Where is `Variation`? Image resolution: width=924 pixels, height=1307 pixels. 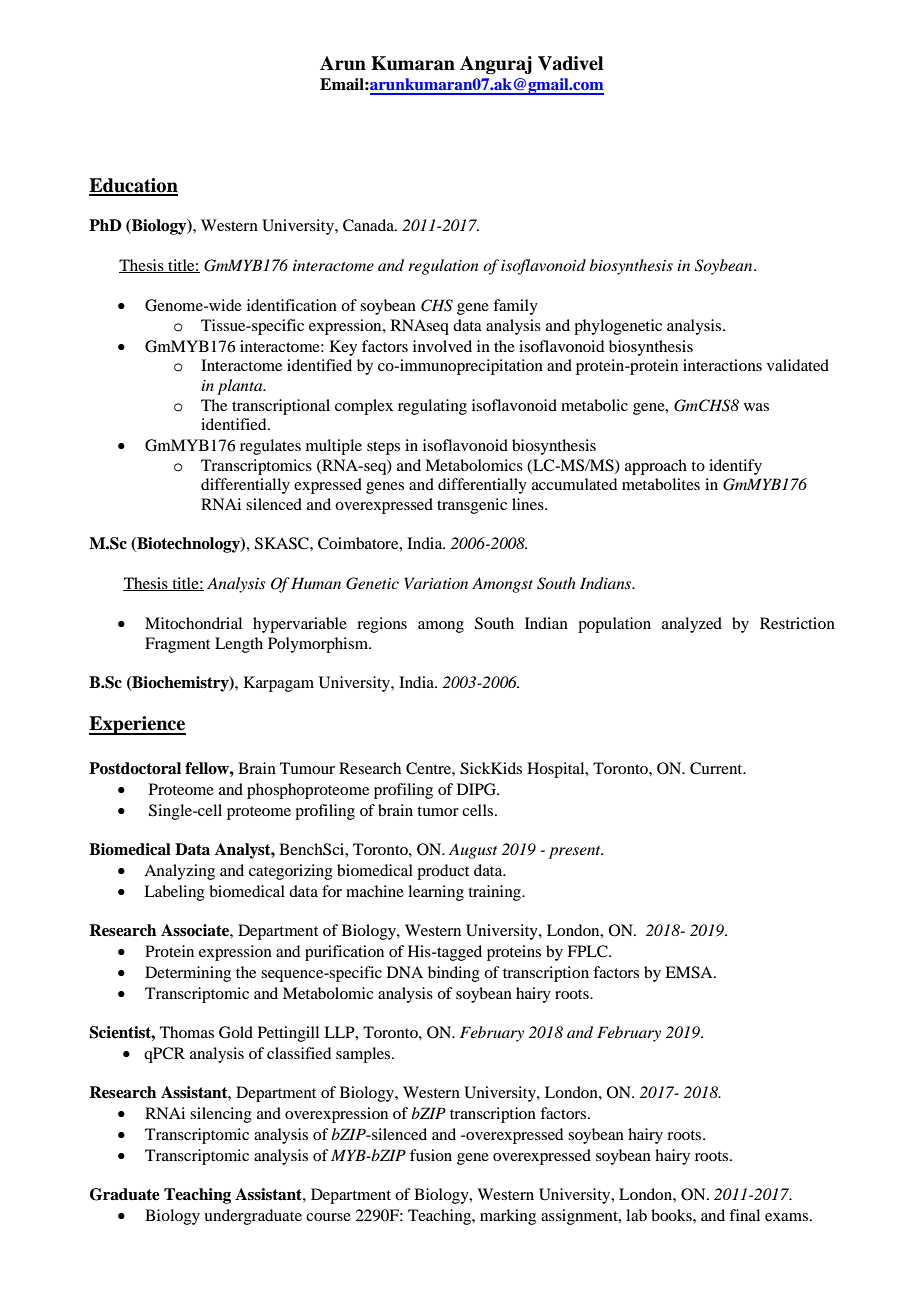 Variation is located at coordinates (436, 583).
